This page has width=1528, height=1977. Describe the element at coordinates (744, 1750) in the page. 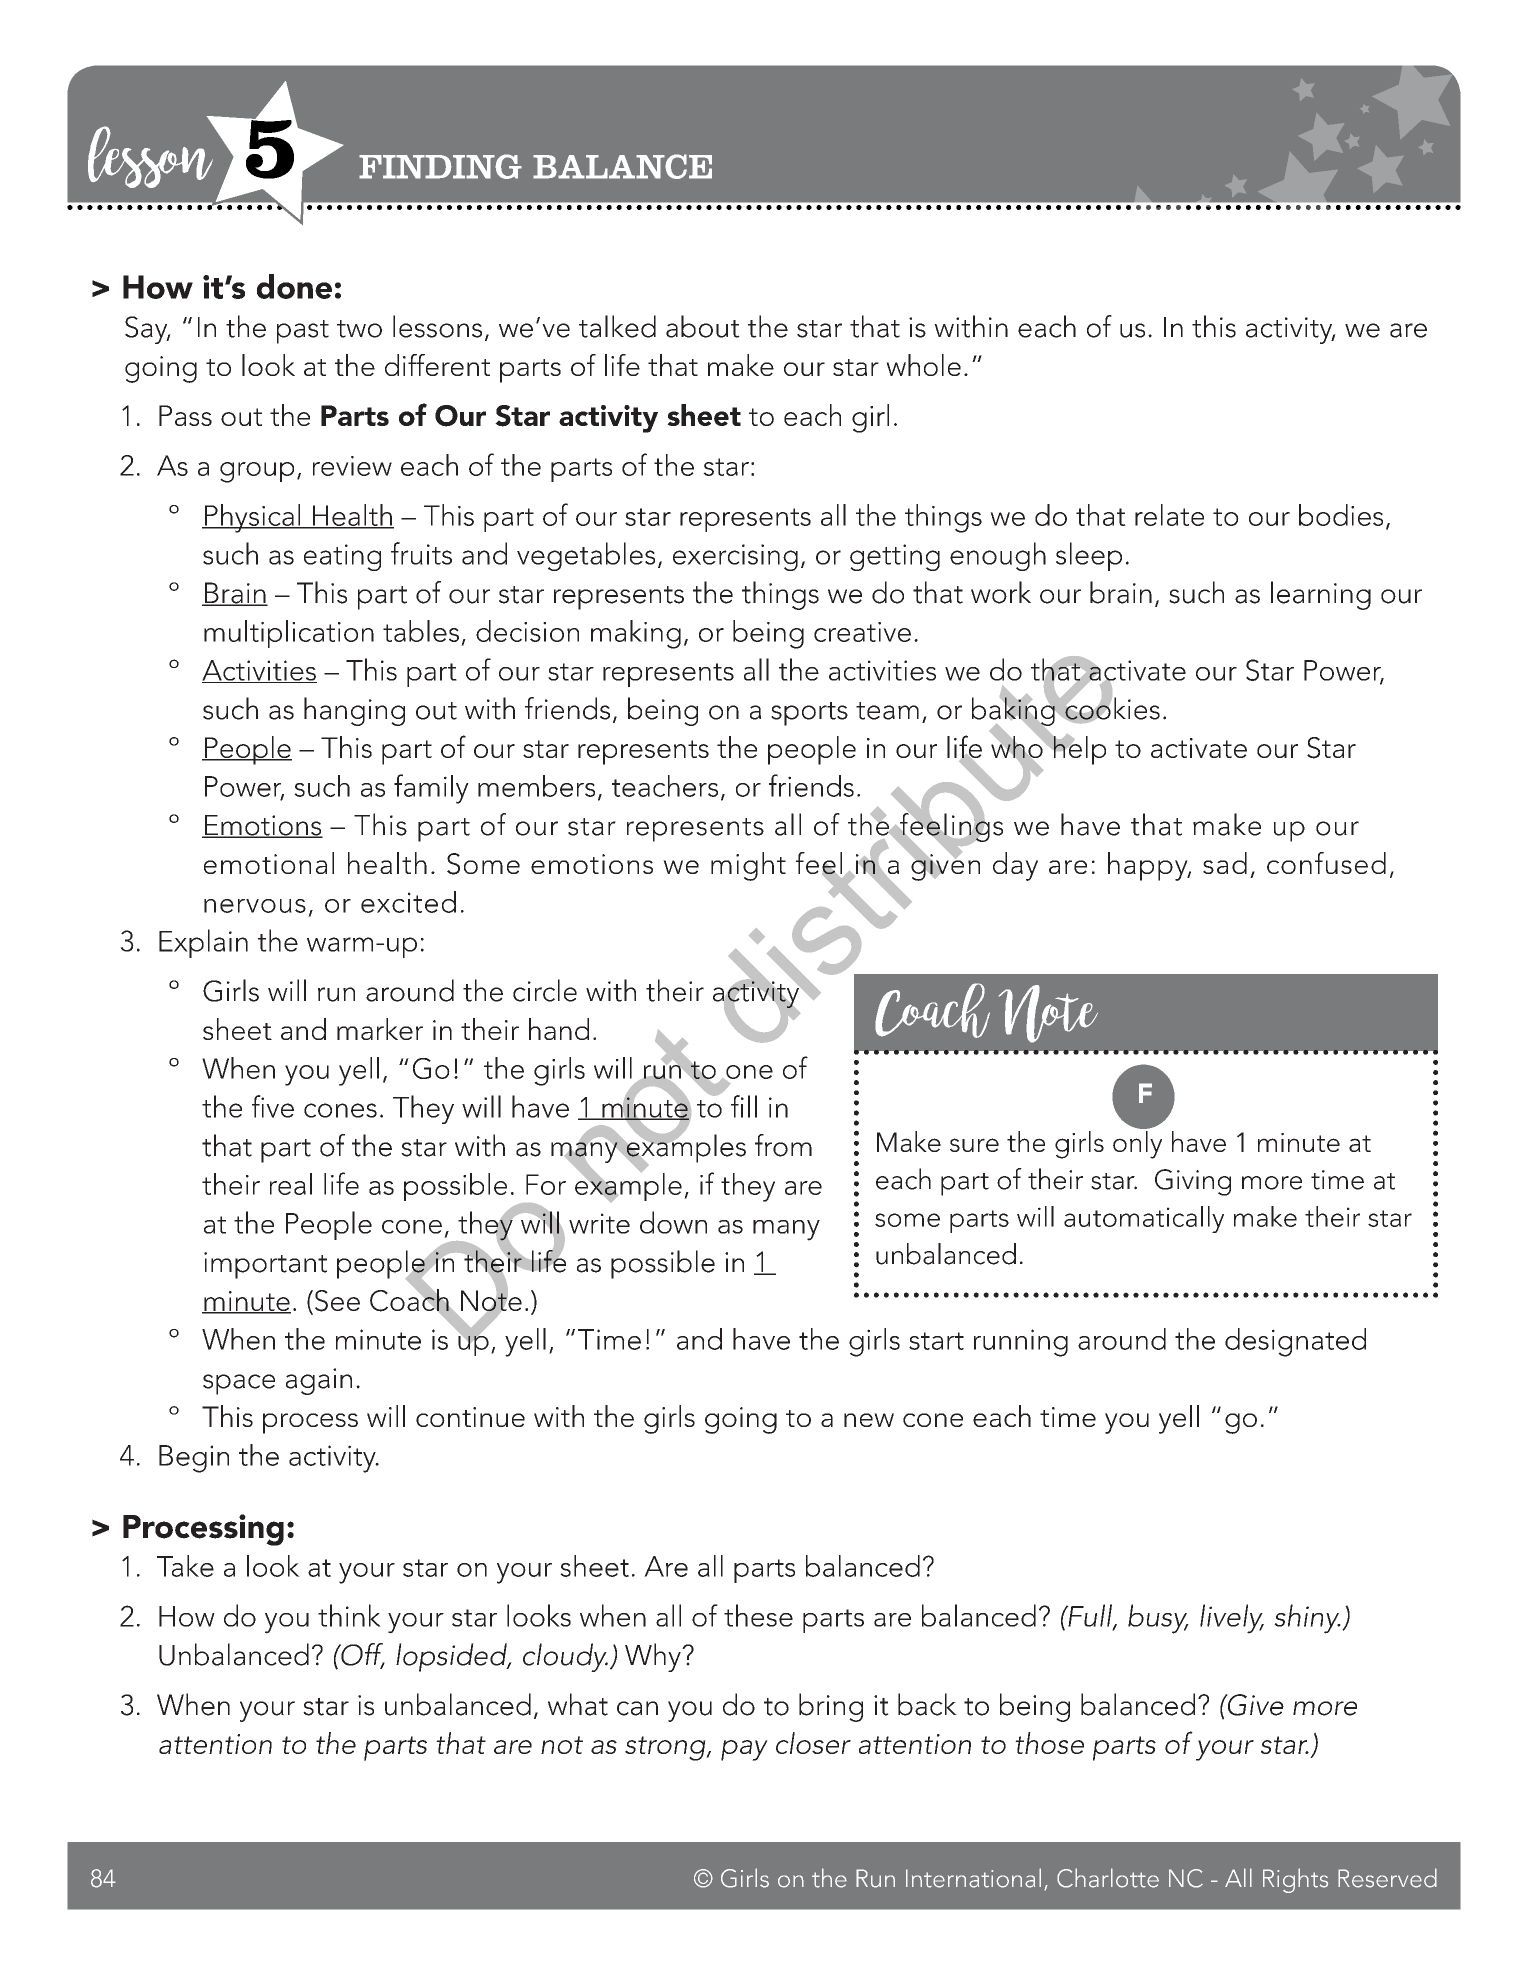

I see `pay` at that location.
